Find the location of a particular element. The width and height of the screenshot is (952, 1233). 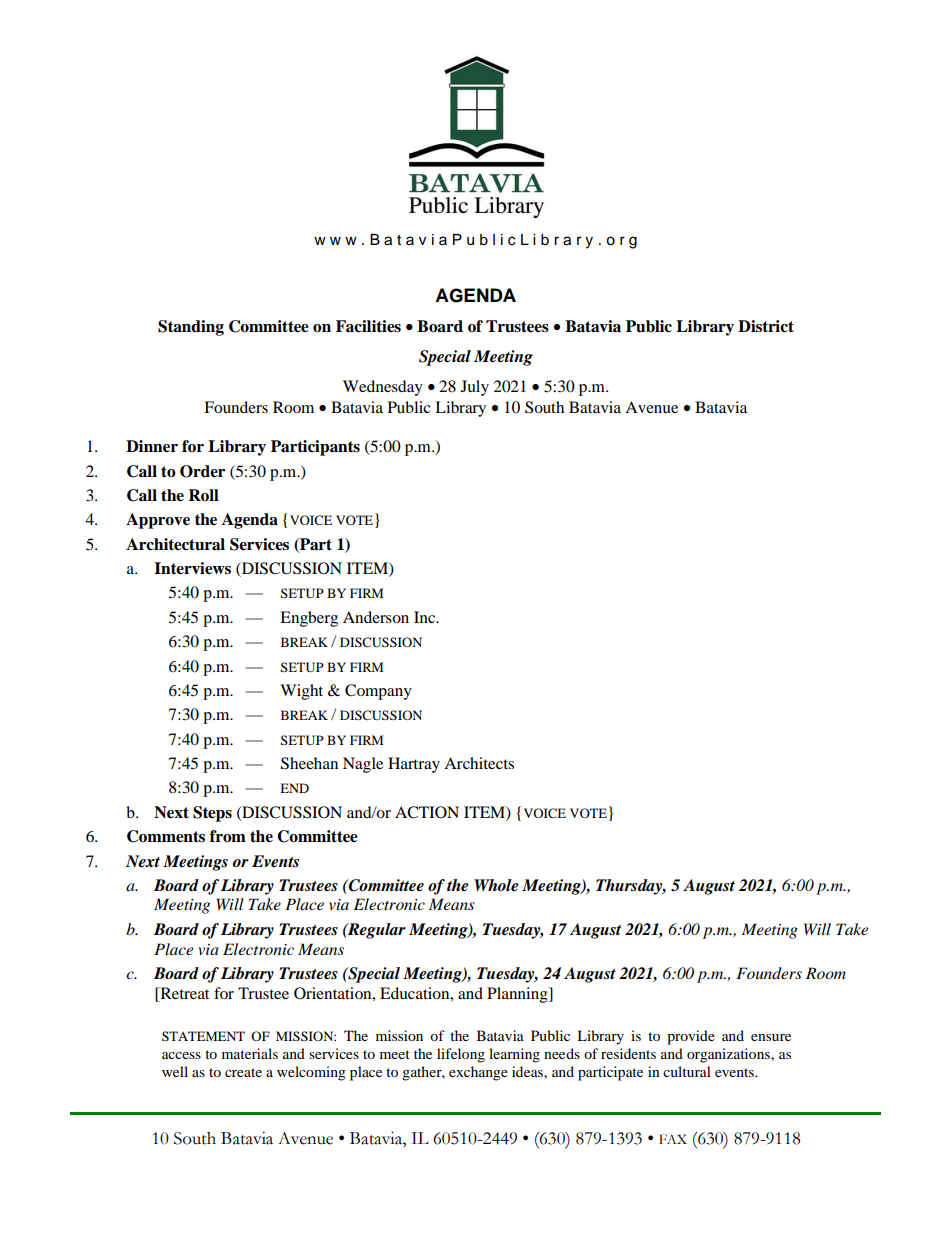

Anderson is located at coordinates (376, 617).
